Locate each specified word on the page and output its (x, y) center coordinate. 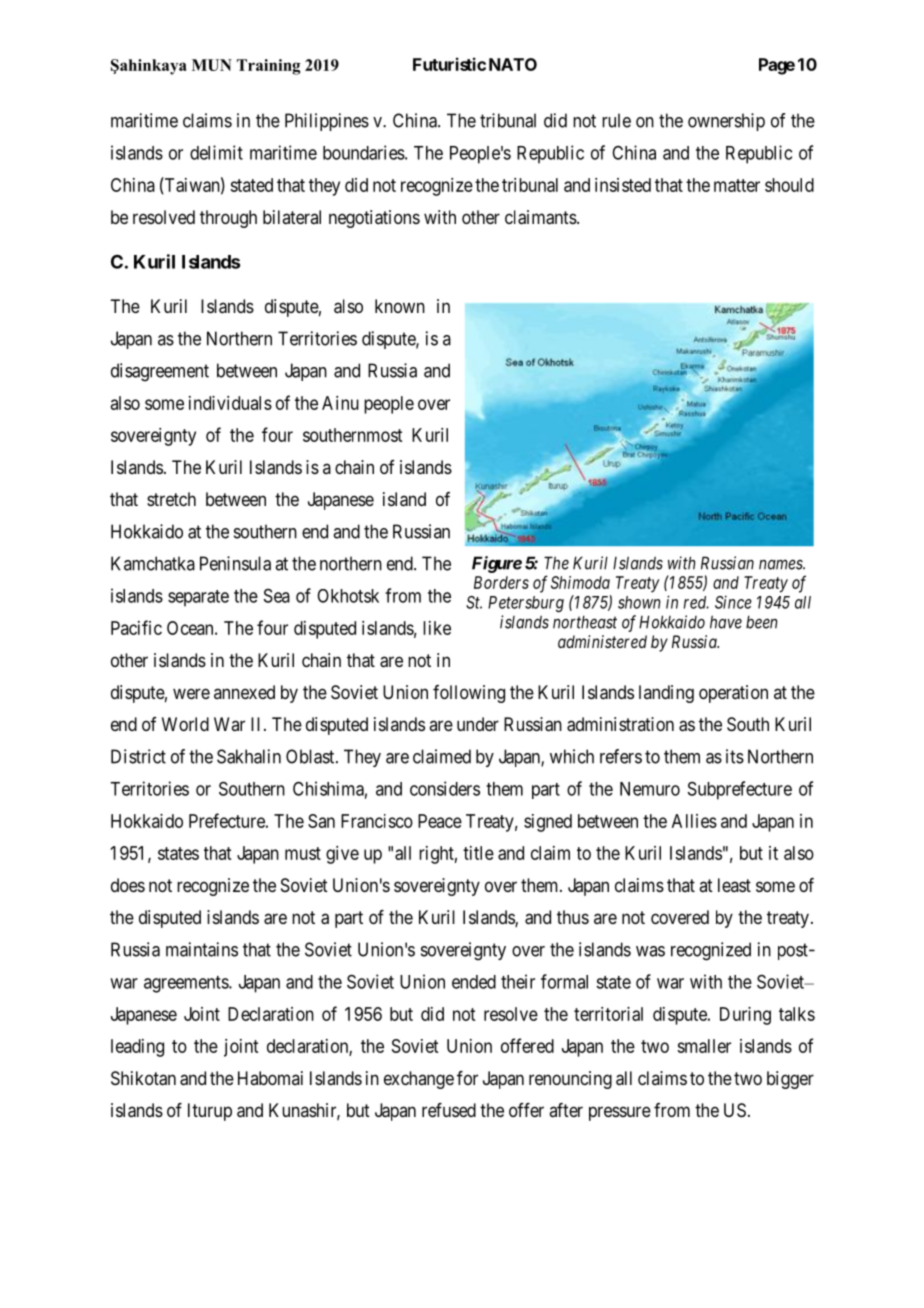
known (400, 306)
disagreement (160, 372)
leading (137, 1048)
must (303, 853)
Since (733, 602)
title (478, 853)
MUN (212, 65)
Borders (501, 582)
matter (737, 185)
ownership (726, 122)
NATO (513, 64)
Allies (694, 821)
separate (198, 598)
